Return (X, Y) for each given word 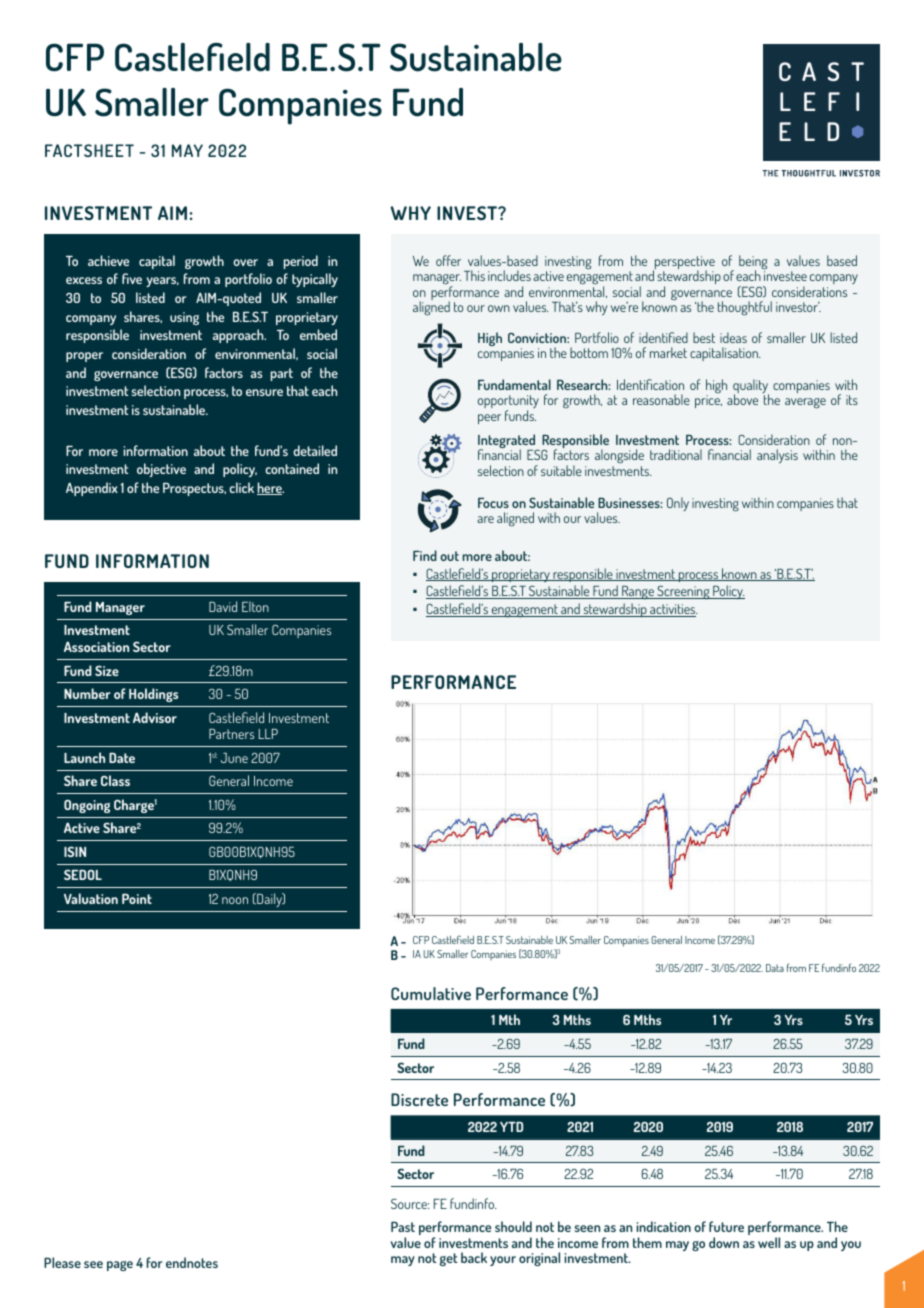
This (474, 275)
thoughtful (745, 308)
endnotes (192, 1262)
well (769, 1242)
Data (775, 968)
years (162, 282)
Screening (683, 592)
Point (137, 899)
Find (425, 555)
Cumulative (431, 993)
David (223, 606)
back (474, 1257)
